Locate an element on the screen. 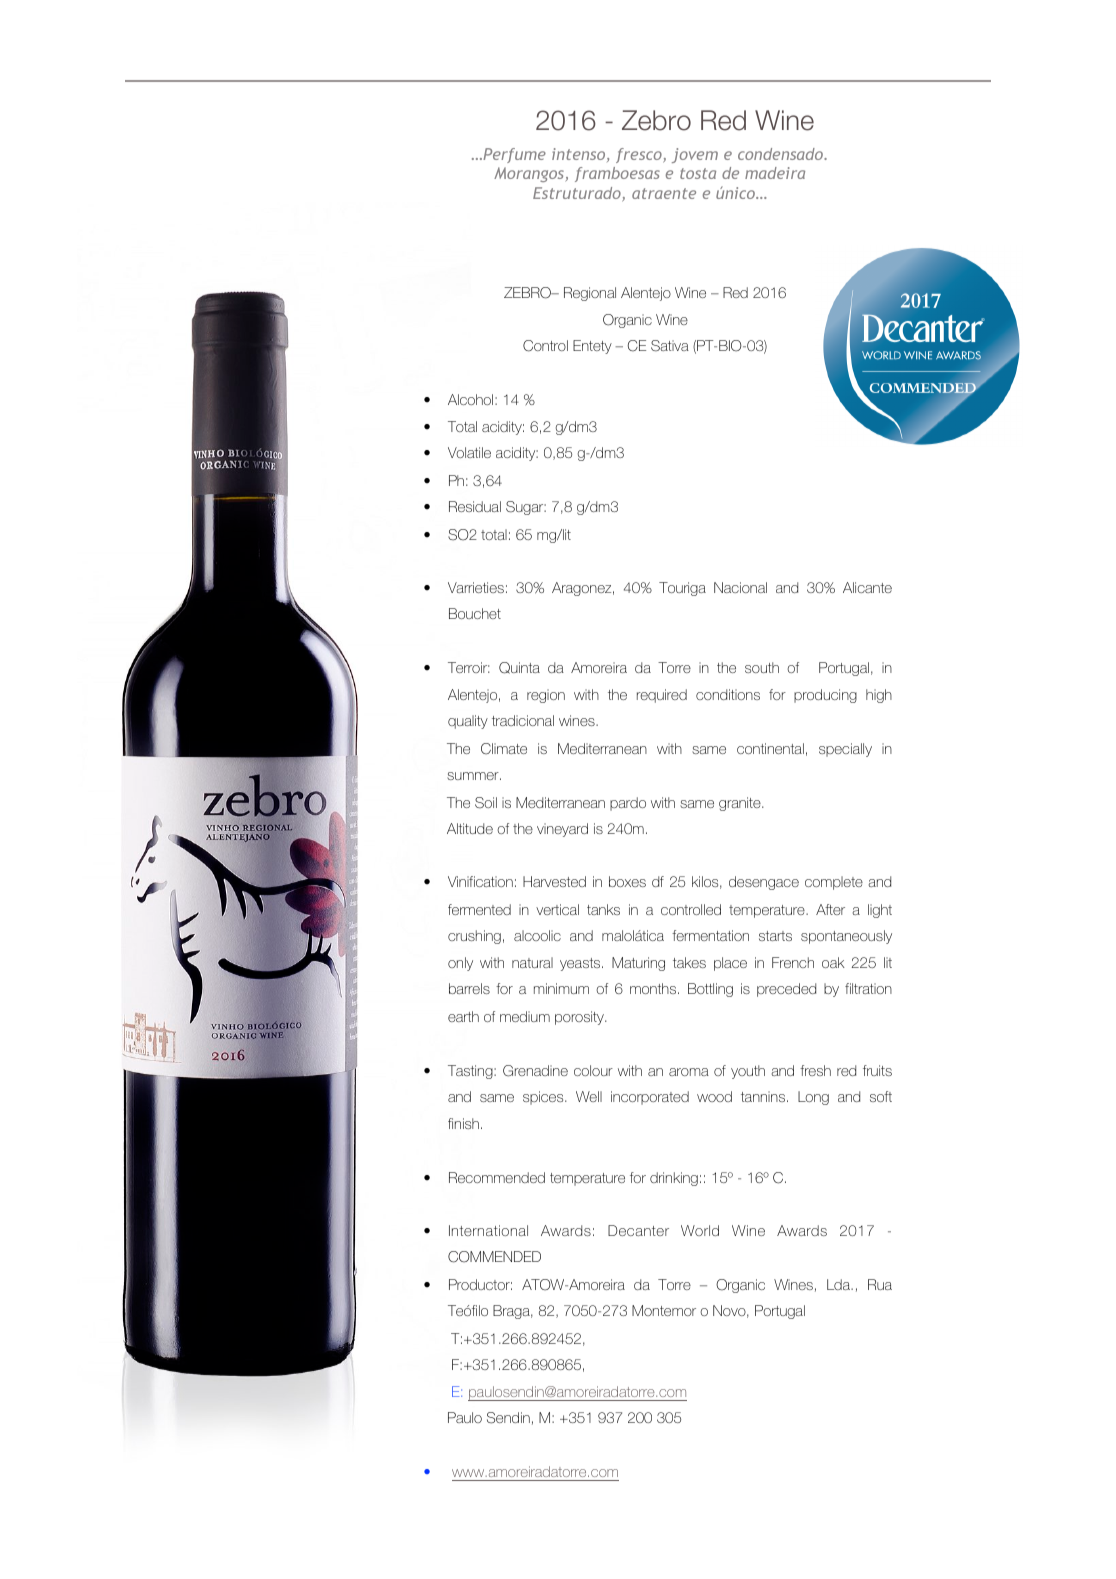 This screenshot has width=1116, height=1579. producing is located at coordinates (825, 696).
